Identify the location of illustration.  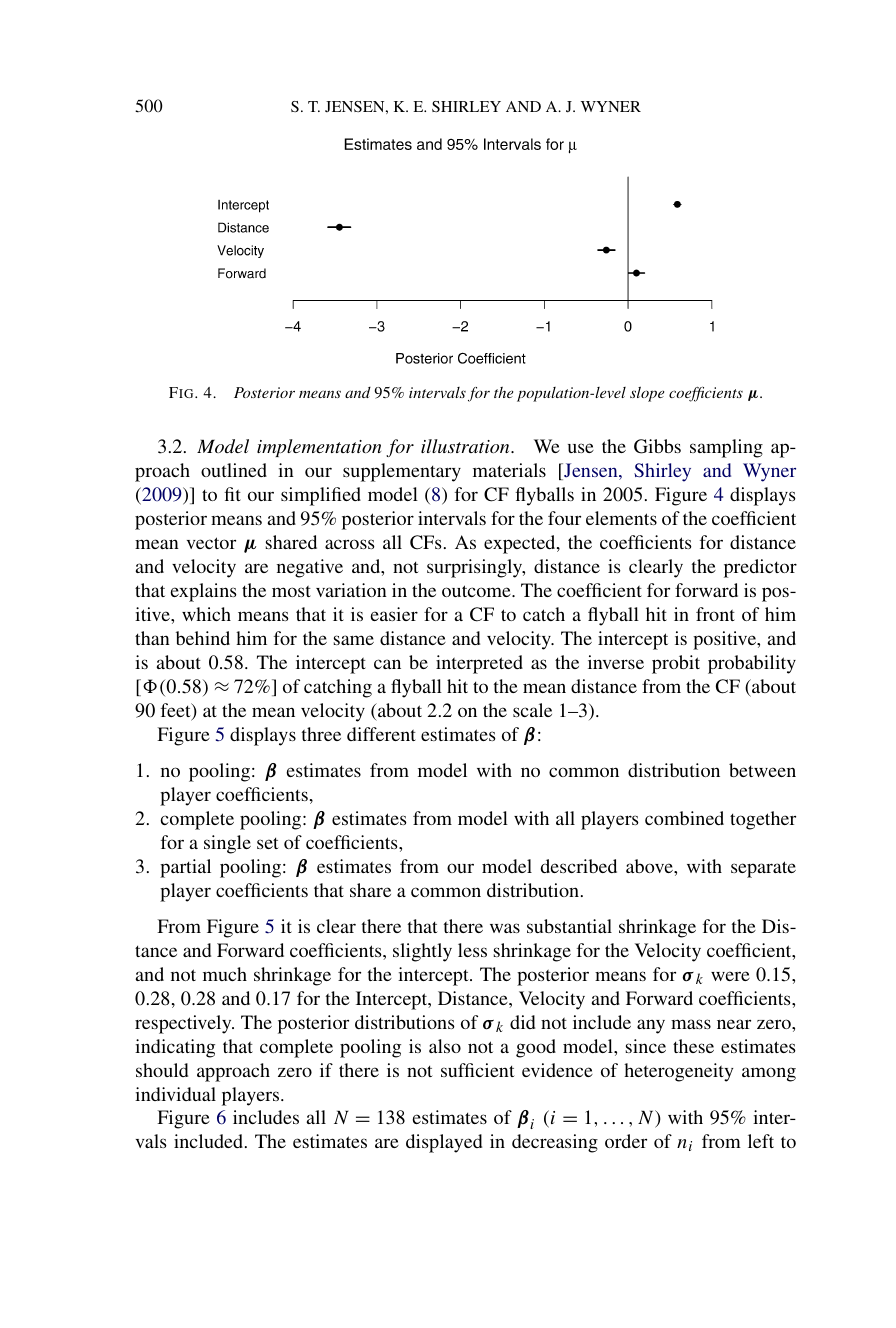
(466, 446).
